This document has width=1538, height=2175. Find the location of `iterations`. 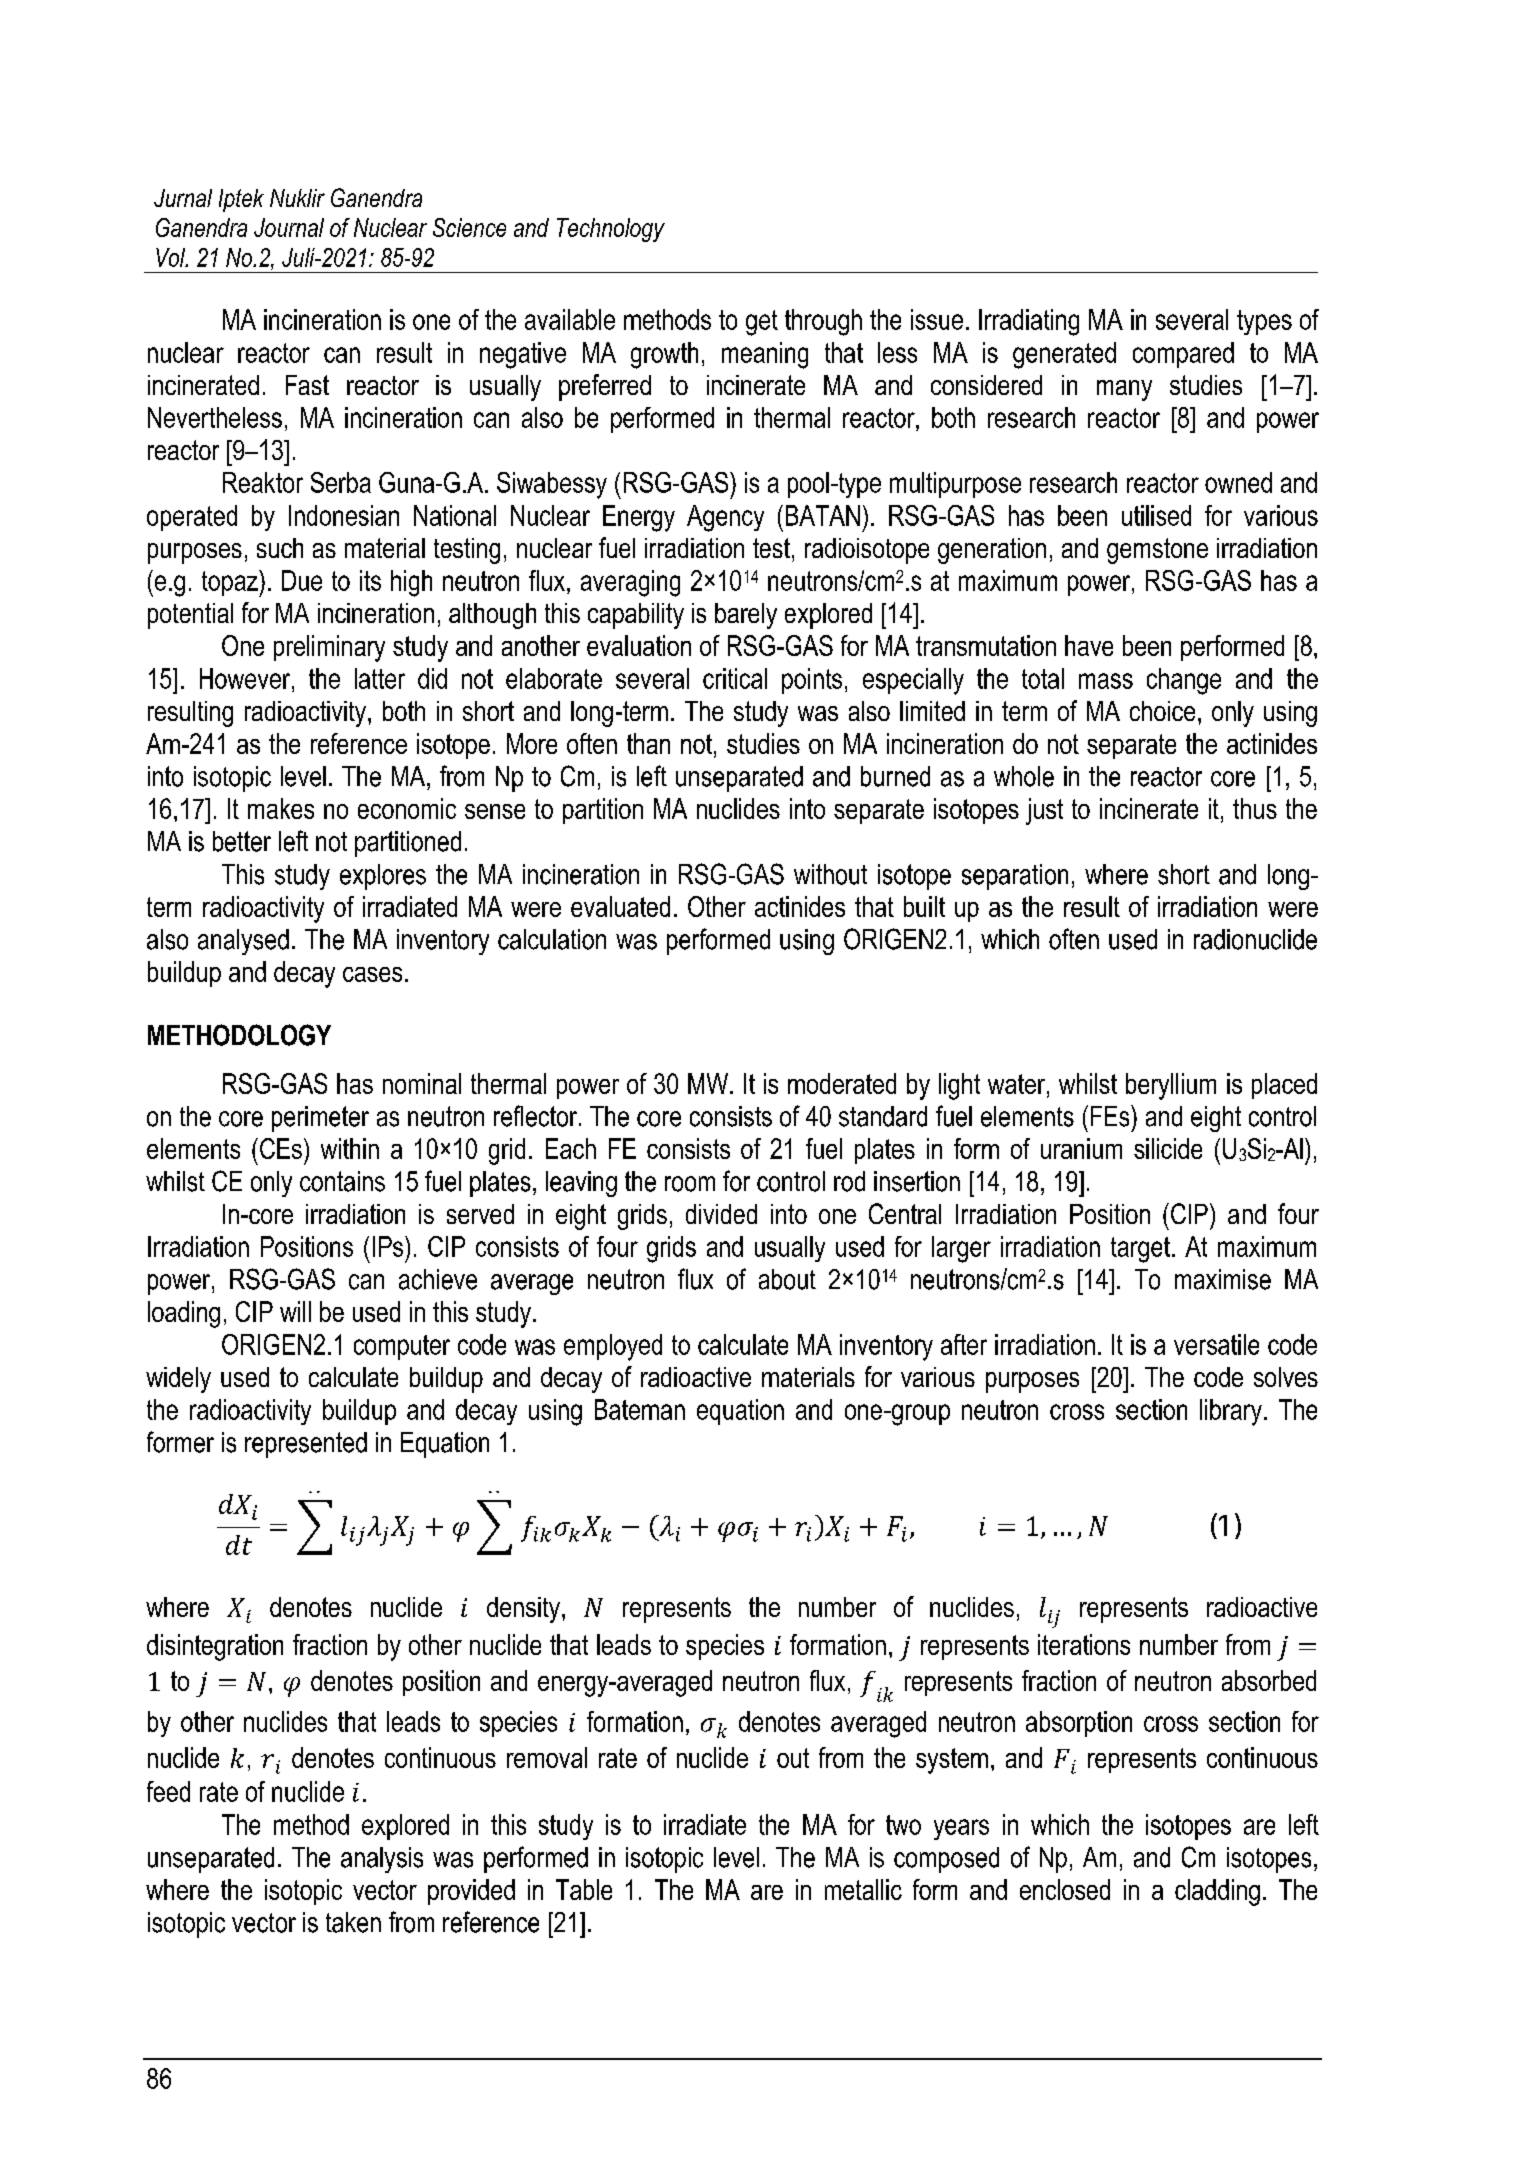

iterations is located at coordinates (1084, 1644).
